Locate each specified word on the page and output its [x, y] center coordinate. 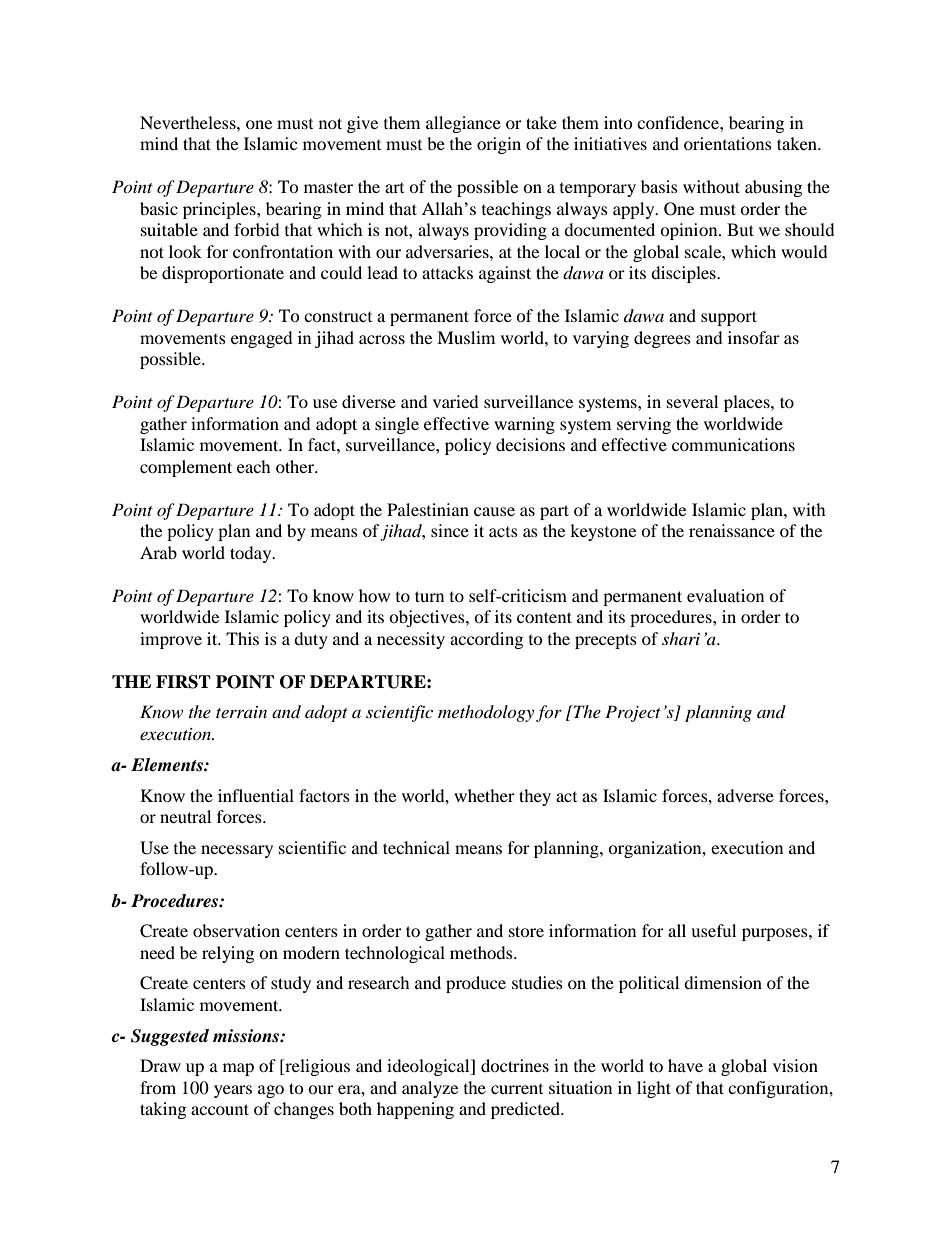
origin [499, 145]
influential [256, 795]
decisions [530, 444]
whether [484, 795]
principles [220, 210]
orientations [728, 143]
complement [186, 468]
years [233, 1091]
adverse [745, 795]
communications [733, 444]
